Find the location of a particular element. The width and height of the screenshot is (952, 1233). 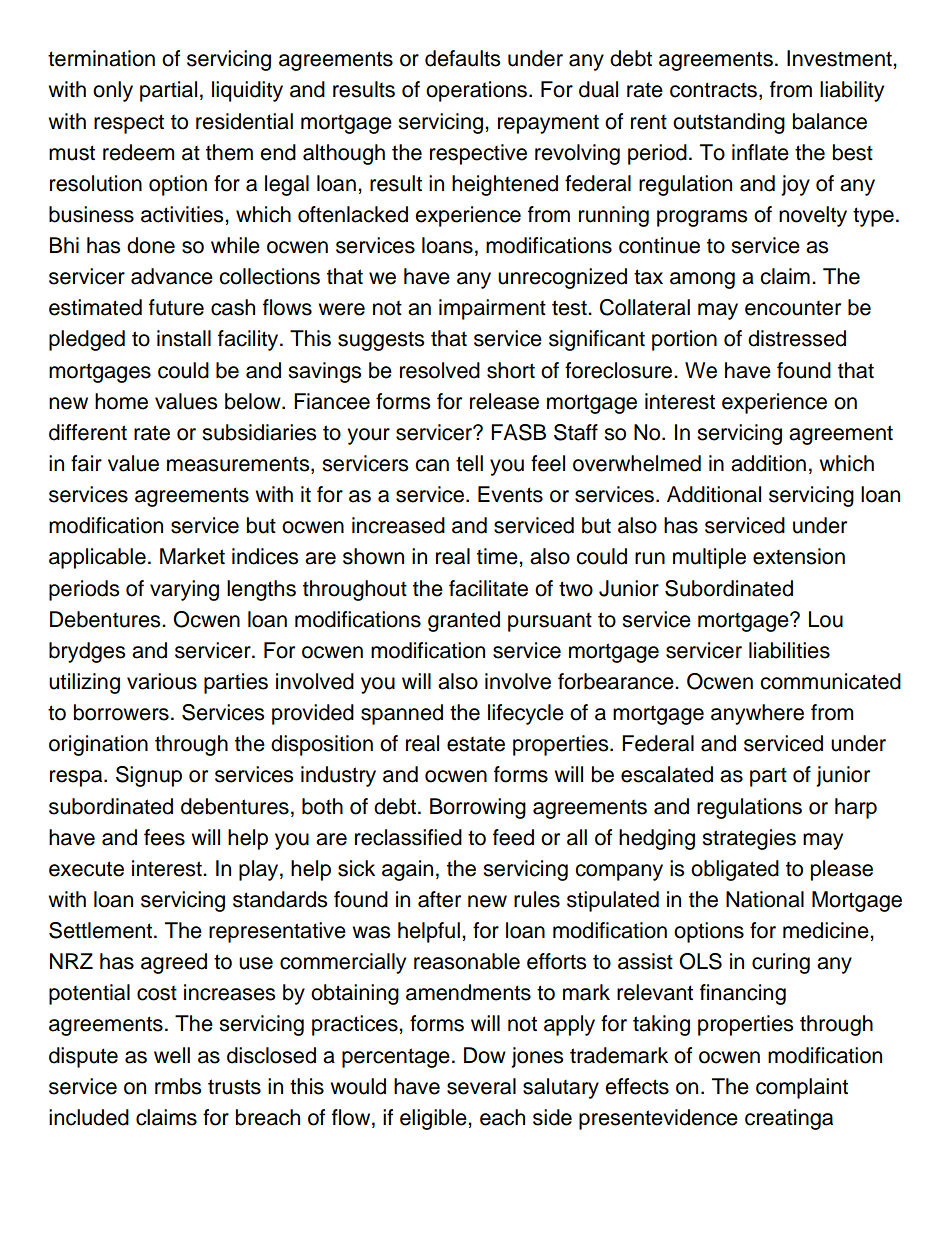

operations is located at coordinates (478, 91).
